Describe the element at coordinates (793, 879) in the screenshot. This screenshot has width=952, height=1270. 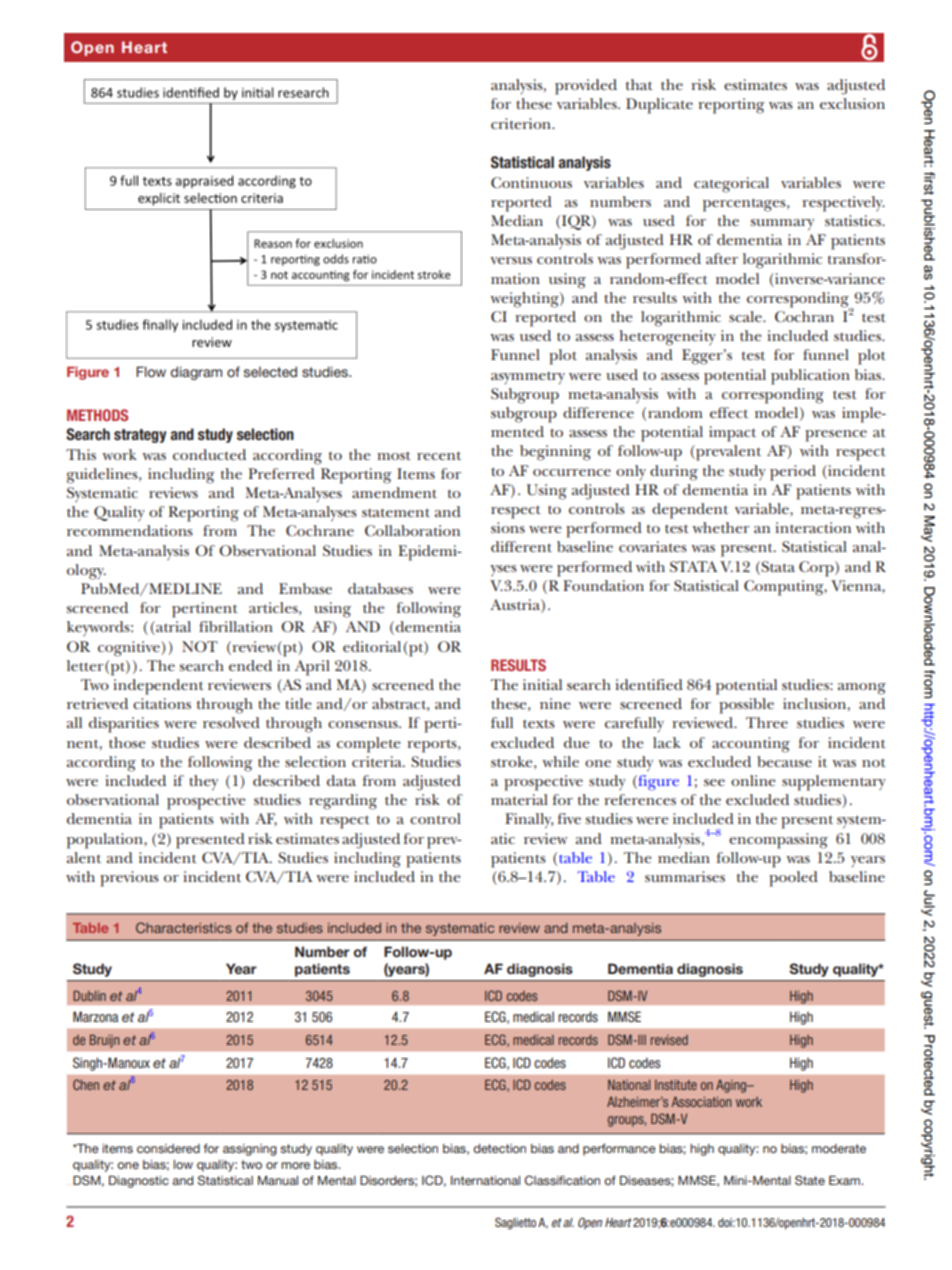
I see `pooled` at that location.
